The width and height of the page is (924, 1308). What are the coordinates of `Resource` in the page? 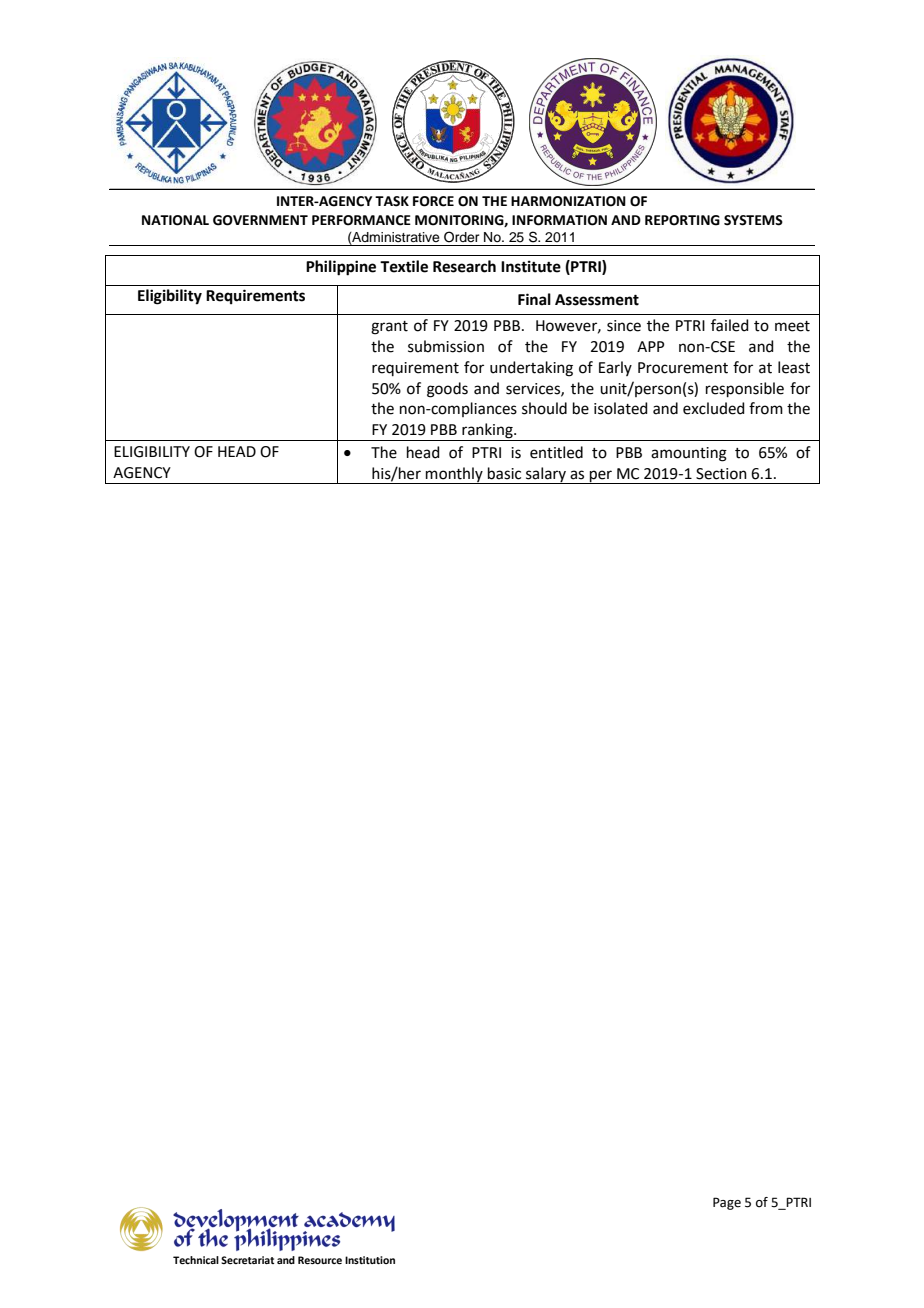 It's located at (320, 1260).
